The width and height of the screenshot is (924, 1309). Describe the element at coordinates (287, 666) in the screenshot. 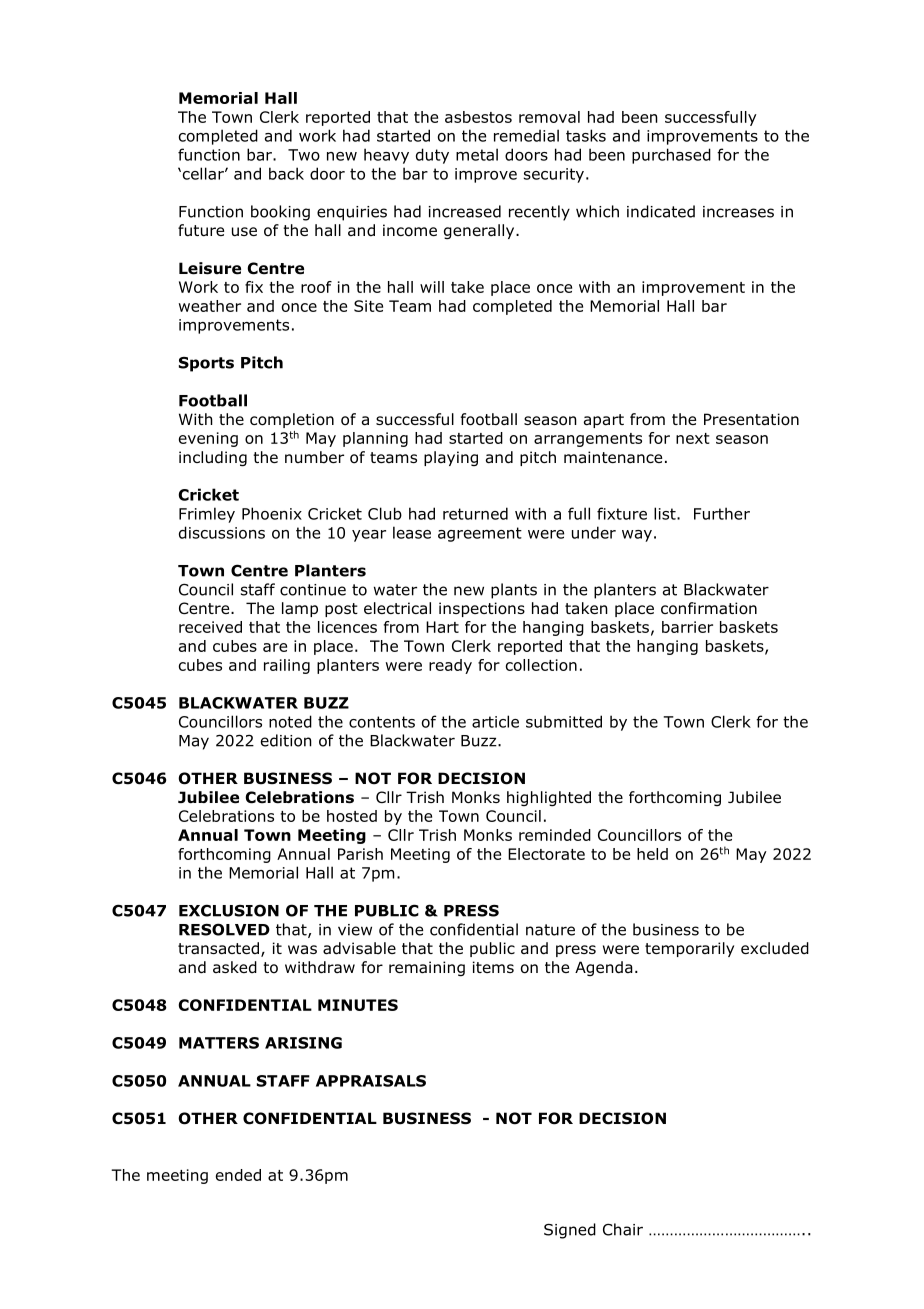

I see `railing` at that location.
